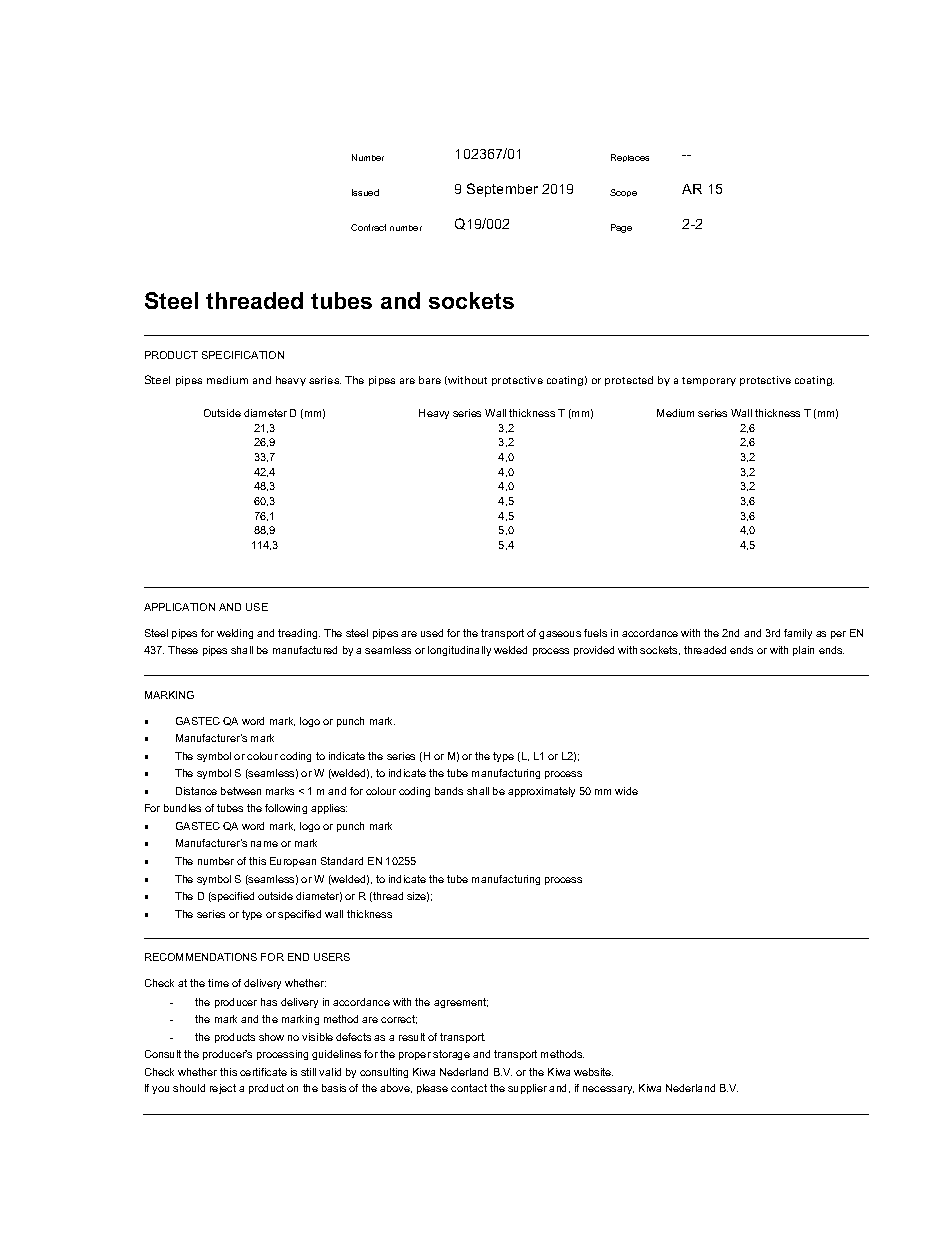 This screenshot has height=1233, width=952. Describe the element at coordinates (243, 355) in the screenshot. I see `SPECIFICATION` at that location.
